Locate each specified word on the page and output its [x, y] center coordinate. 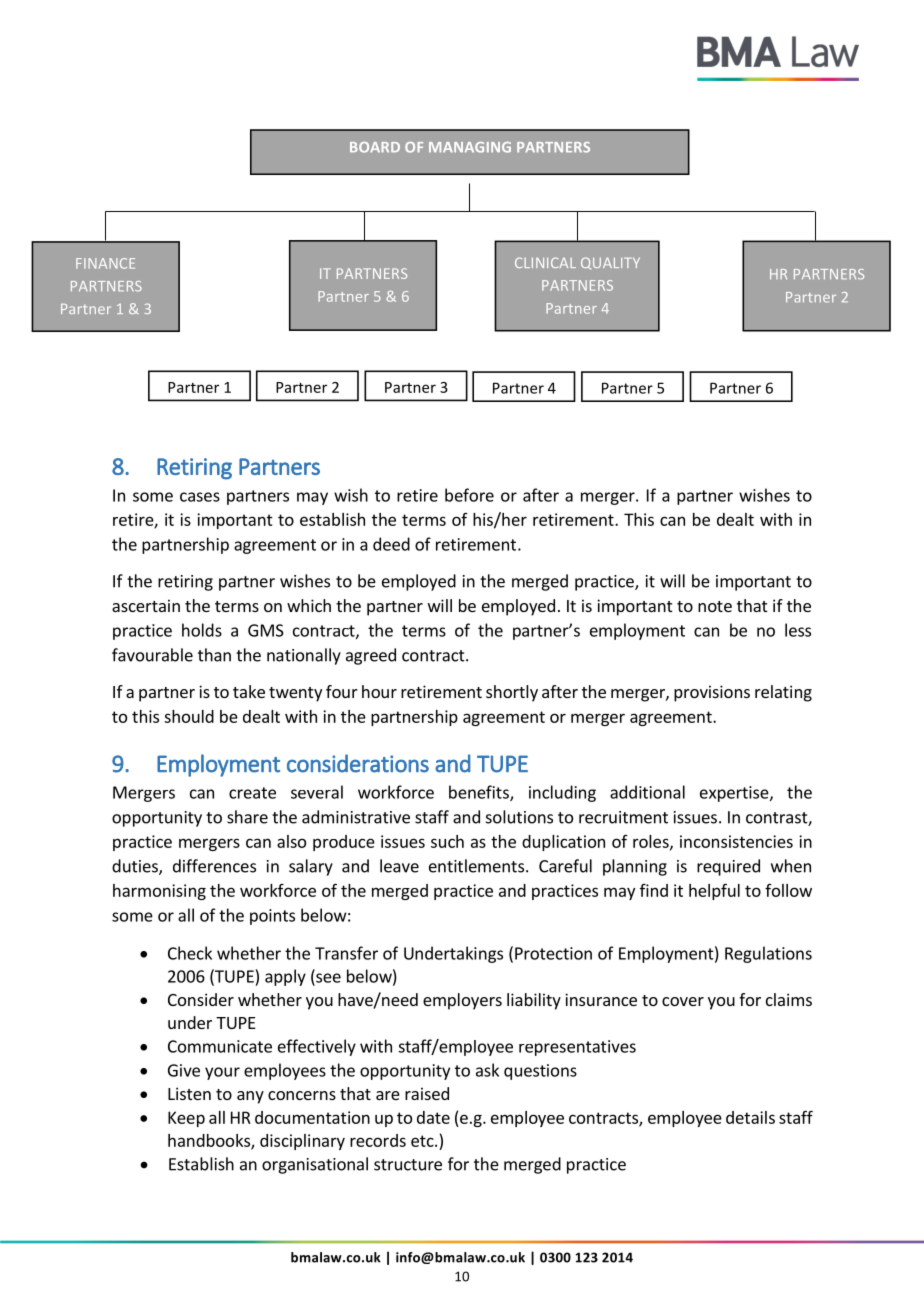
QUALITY [610, 263]
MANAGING [470, 147]
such [447, 841]
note [715, 606]
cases [200, 497]
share [247, 817]
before [469, 495]
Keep [186, 1119]
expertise [735, 794]
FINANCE [105, 263]
